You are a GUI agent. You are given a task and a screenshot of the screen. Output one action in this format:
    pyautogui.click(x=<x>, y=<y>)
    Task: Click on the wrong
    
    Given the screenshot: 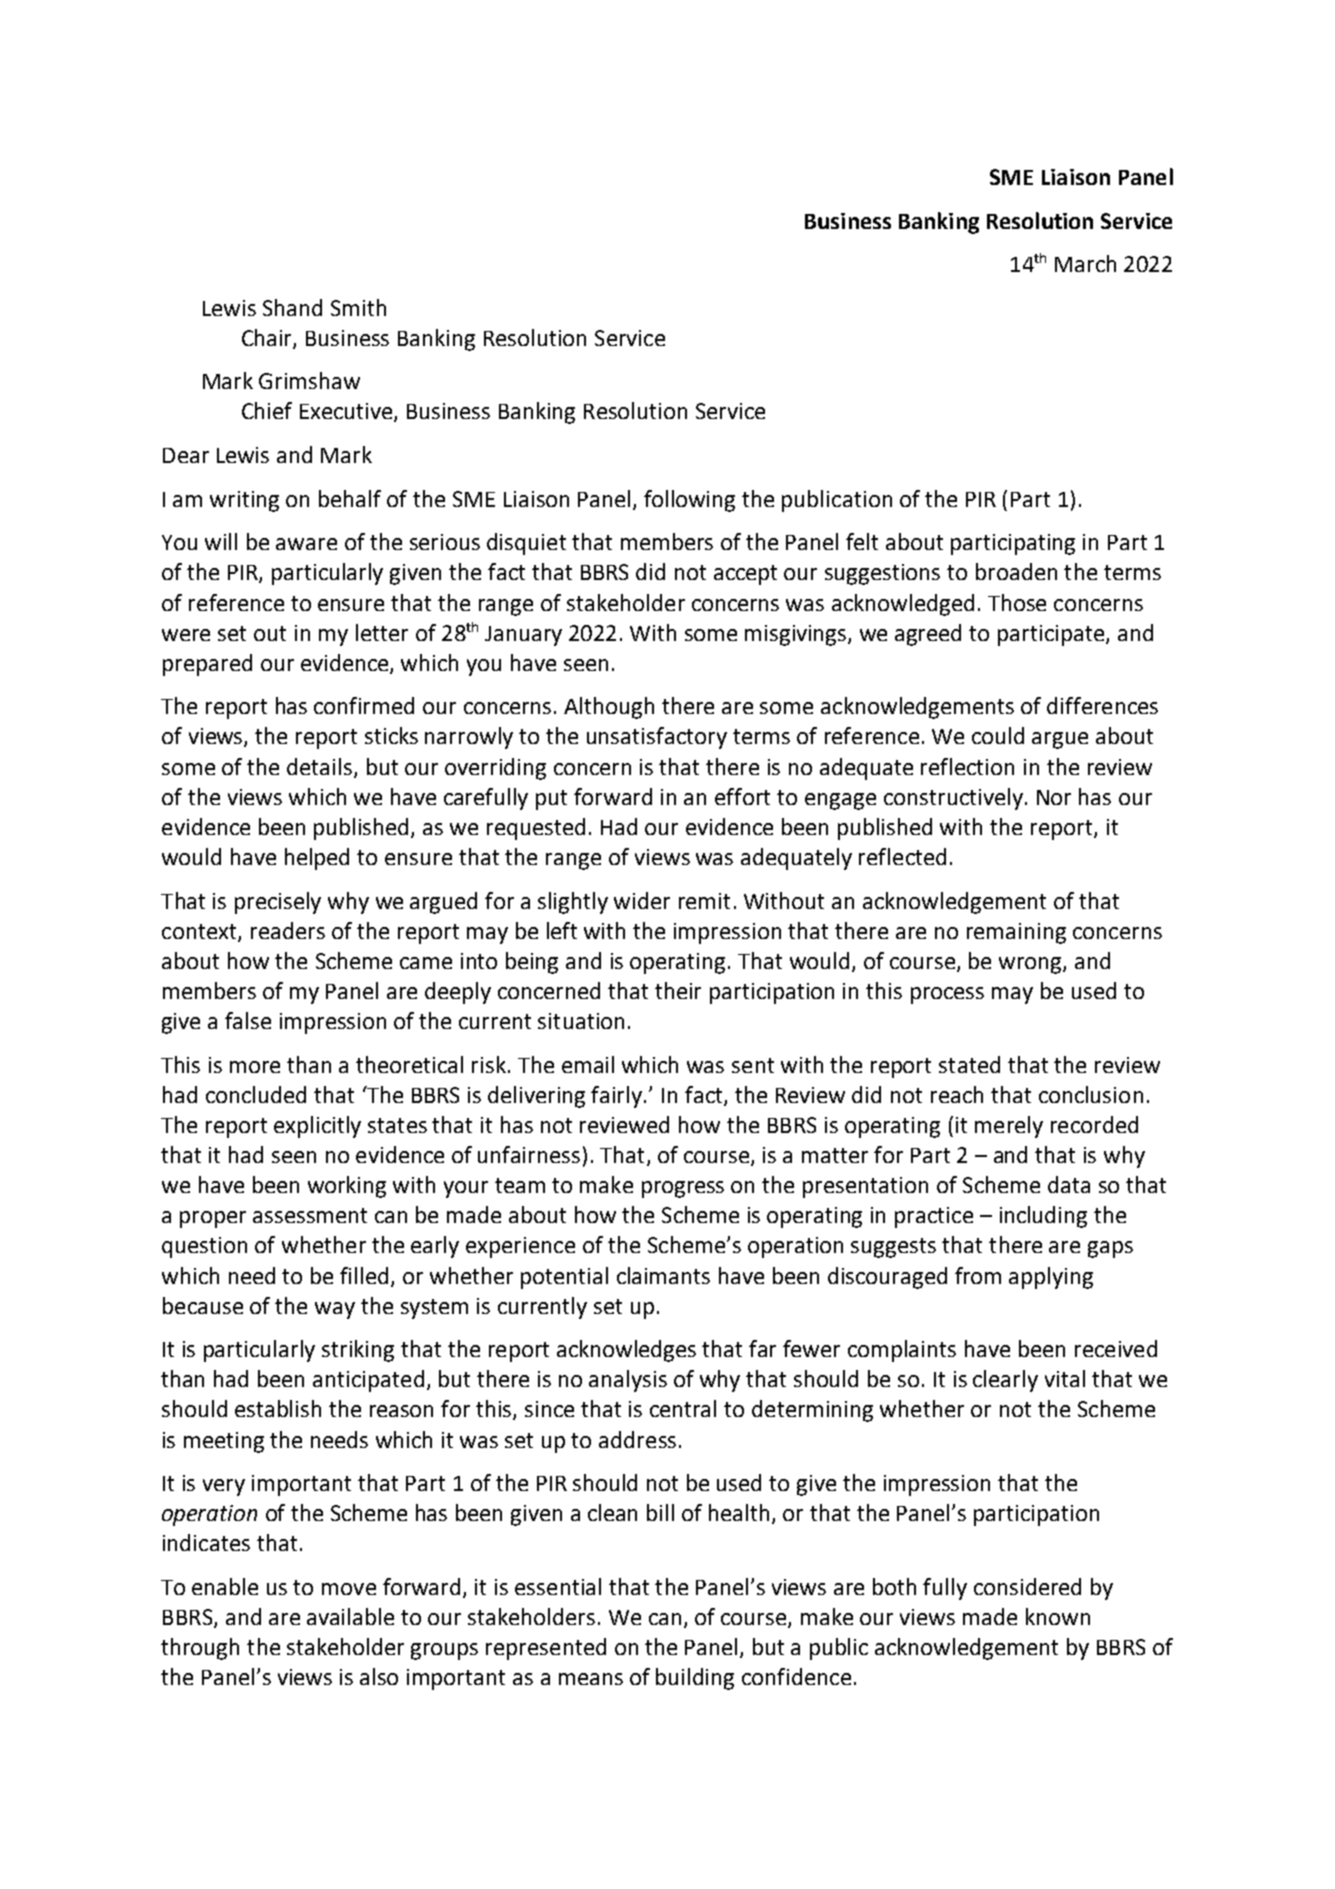 What is the action you would take?
    pyautogui.click(x=1031, y=965)
